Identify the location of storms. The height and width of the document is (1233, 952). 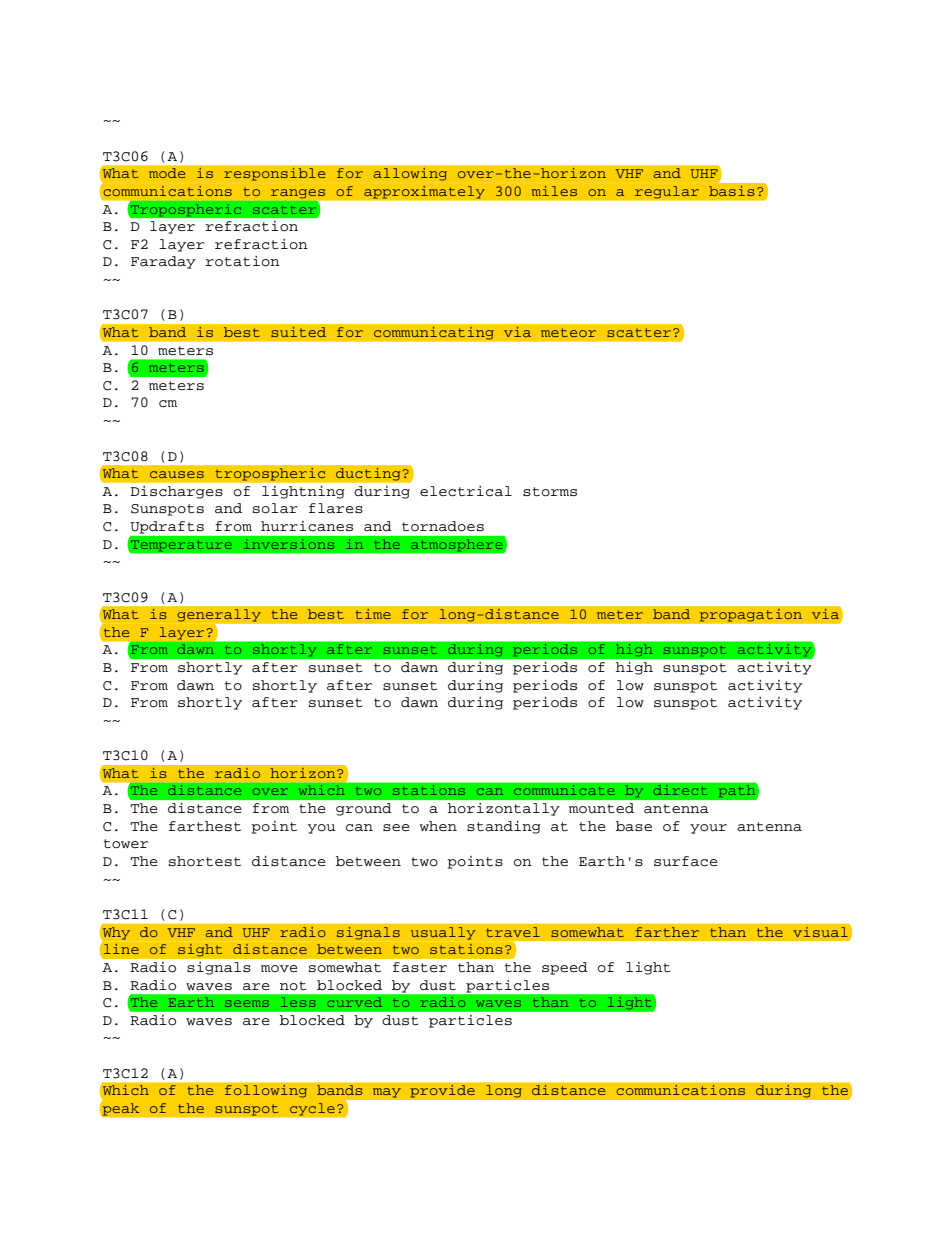
(550, 492).
